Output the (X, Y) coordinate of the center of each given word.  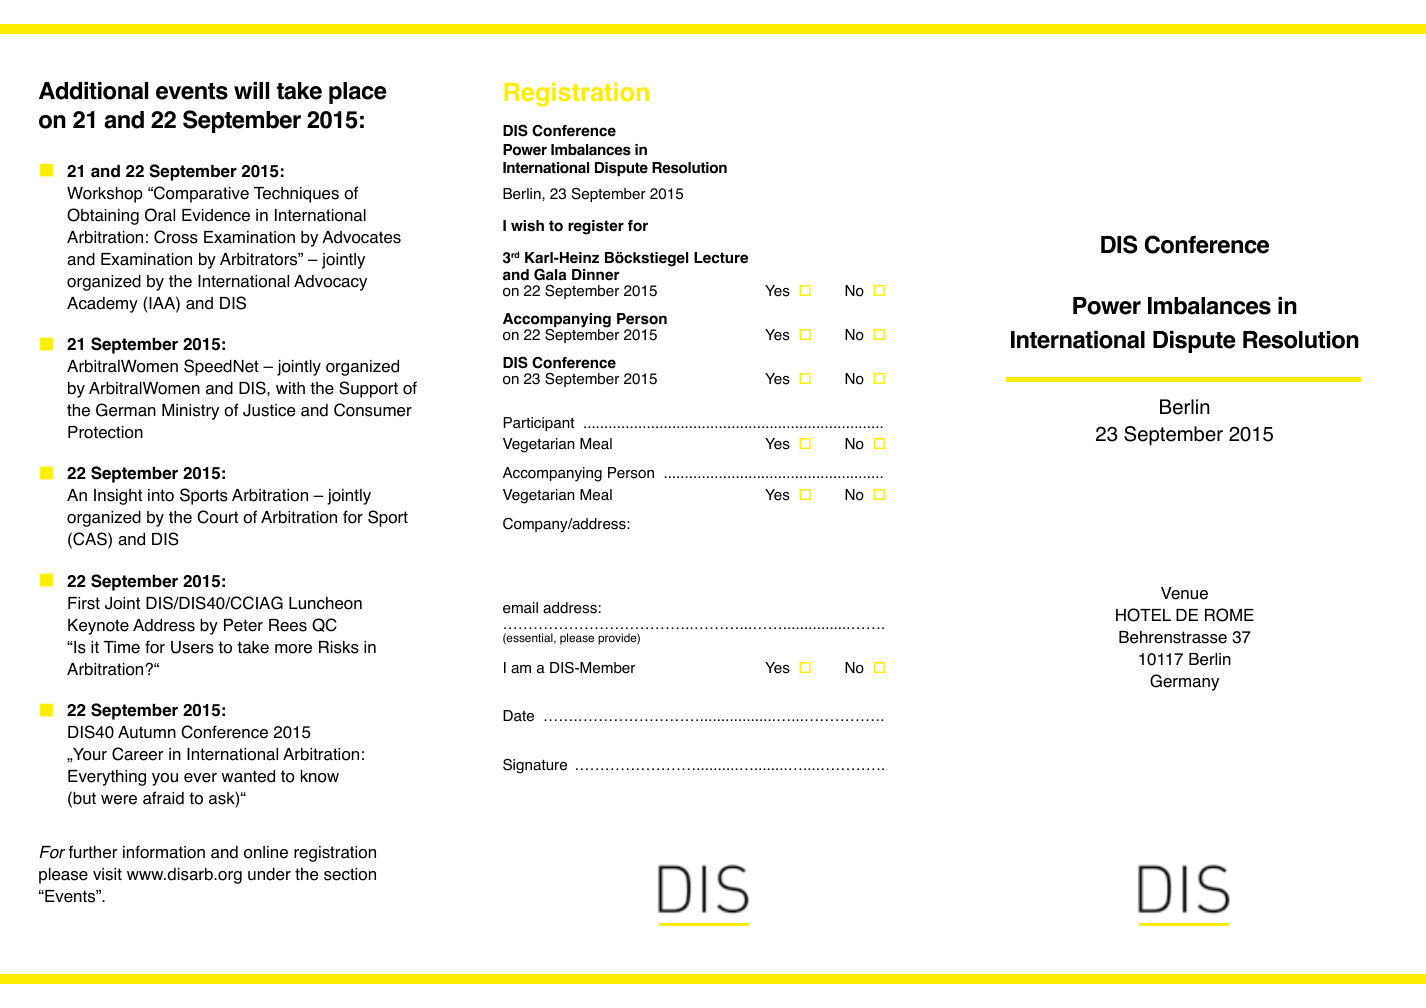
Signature (535, 766)
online (266, 852)
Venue (1184, 593)
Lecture (721, 258)
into (161, 495)
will (251, 90)
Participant (538, 424)
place (358, 93)
